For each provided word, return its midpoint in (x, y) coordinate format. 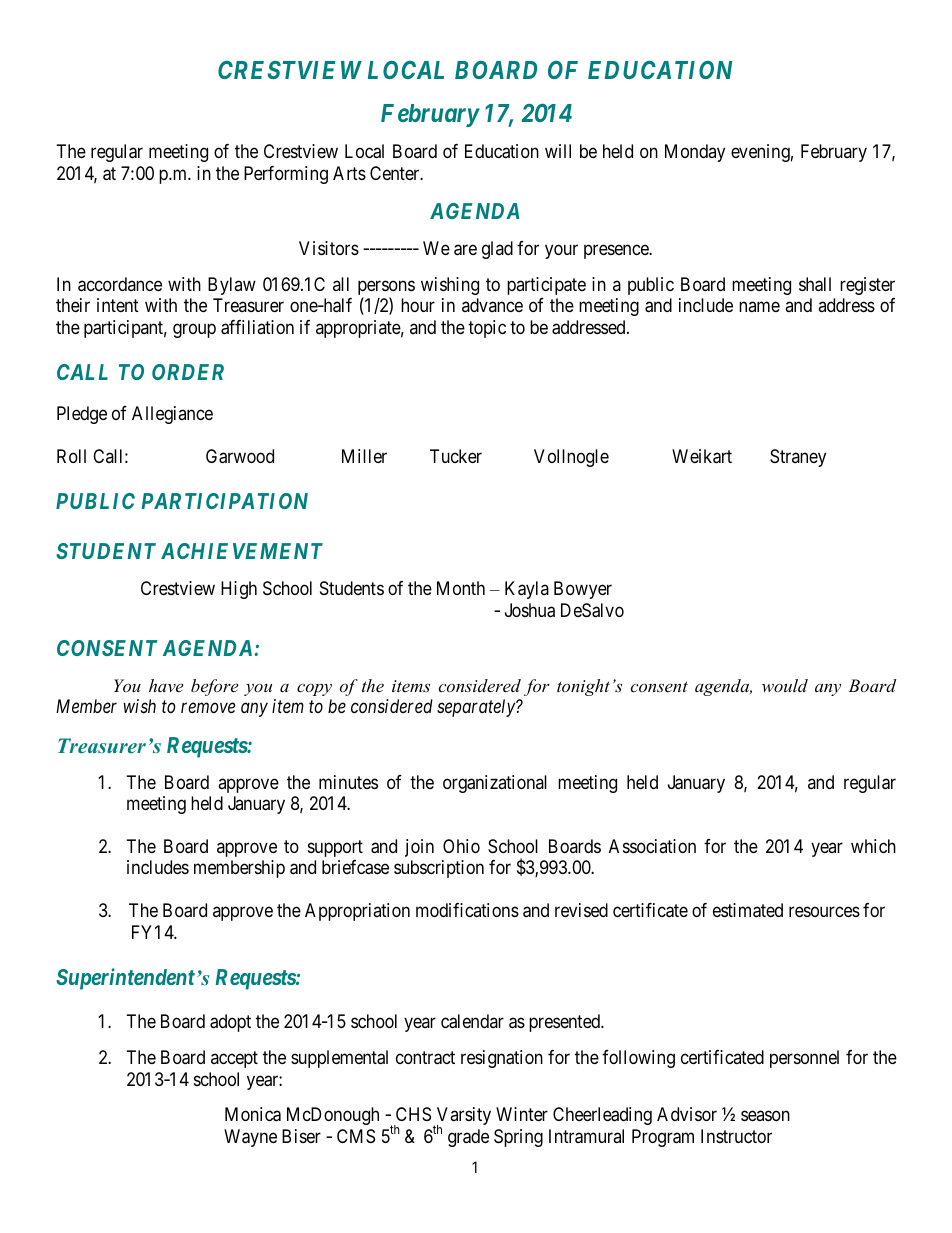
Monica (253, 1114)
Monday (695, 153)
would (785, 685)
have (166, 685)
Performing (286, 175)
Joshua (530, 610)
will (558, 151)
